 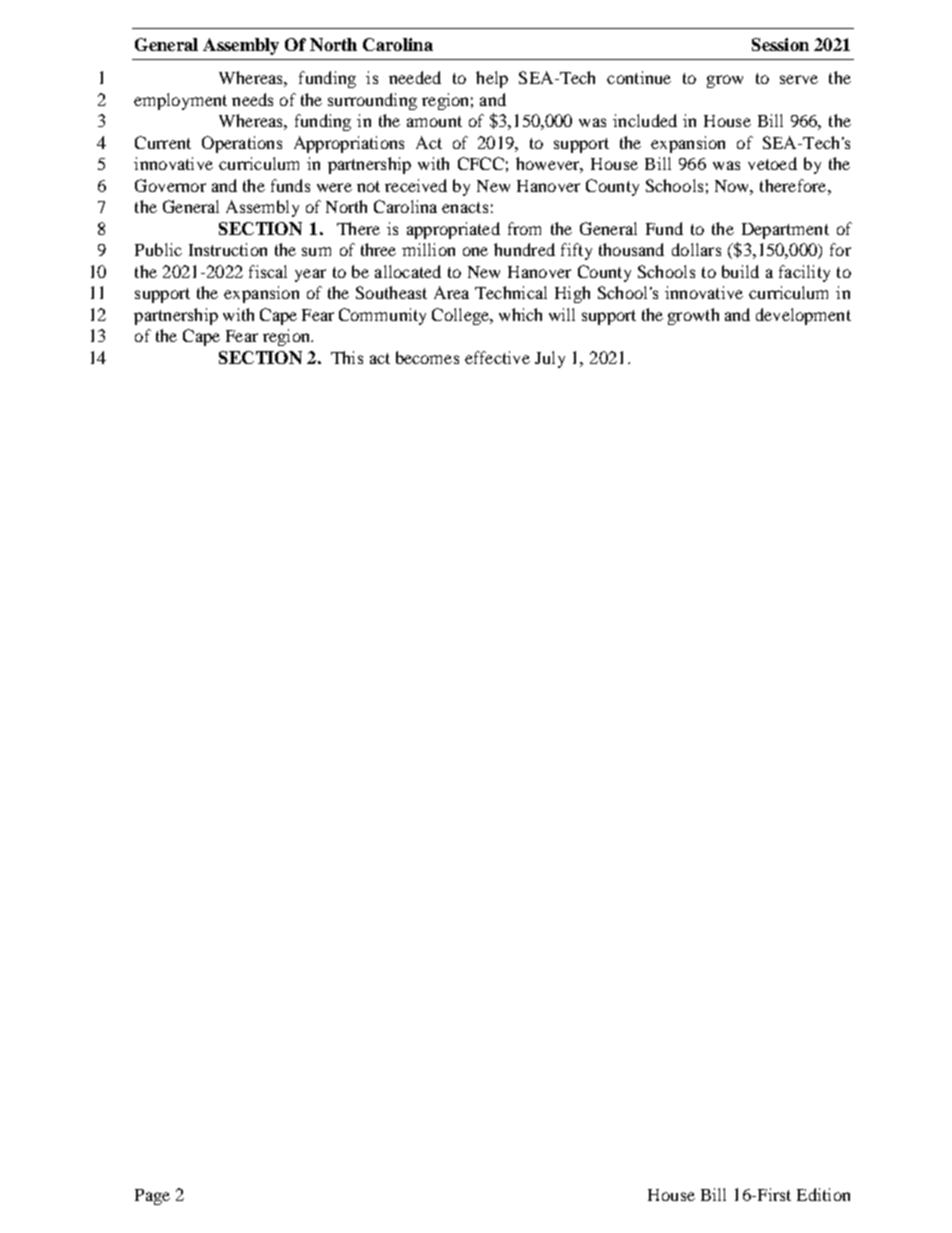 What do you see at coordinates (252, 99) in the screenshot?
I see `needs` at bounding box center [252, 99].
